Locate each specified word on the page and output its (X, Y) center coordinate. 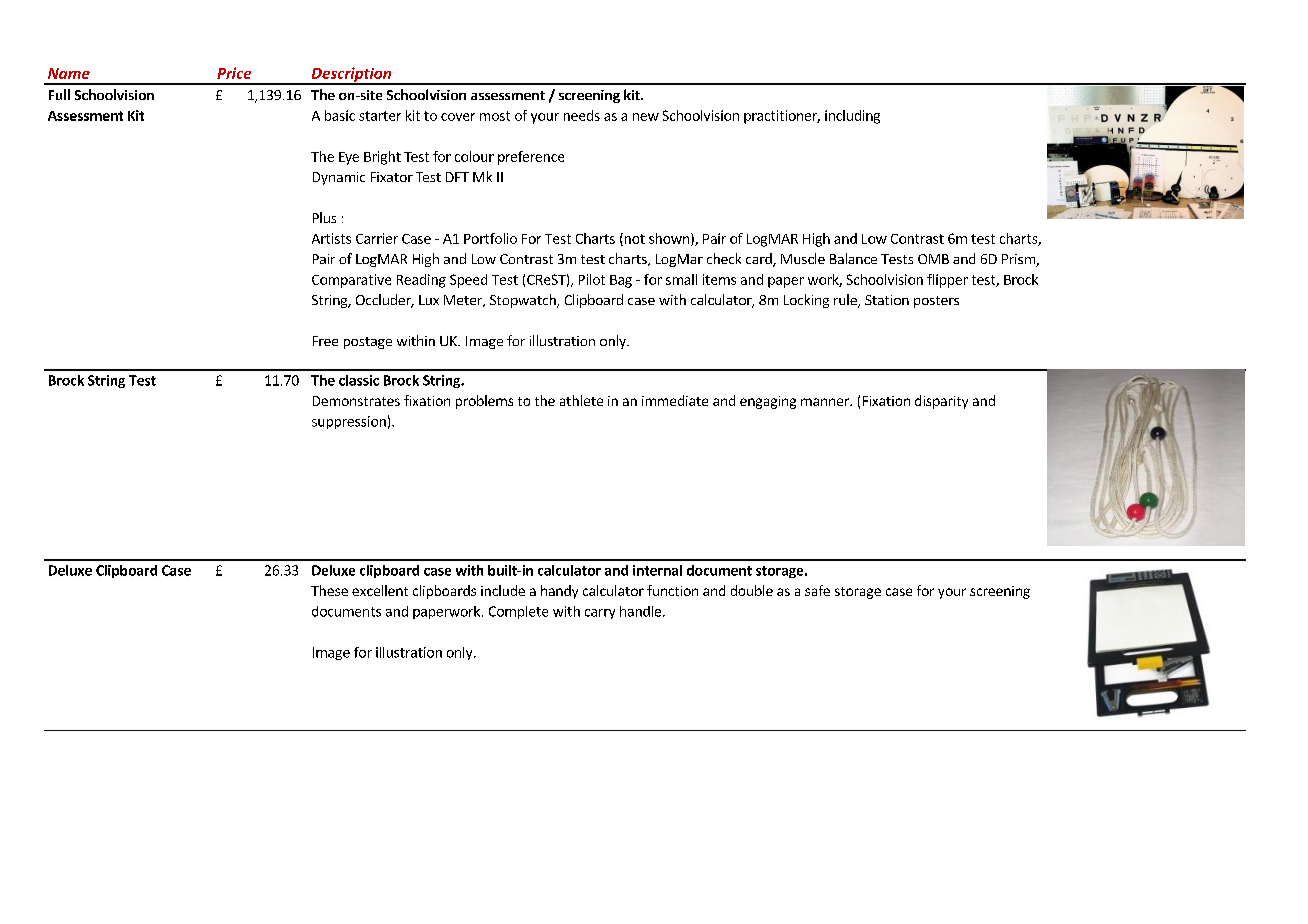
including (852, 117)
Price (234, 73)
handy (559, 592)
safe (817, 590)
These (329, 590)
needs (582, 115)
